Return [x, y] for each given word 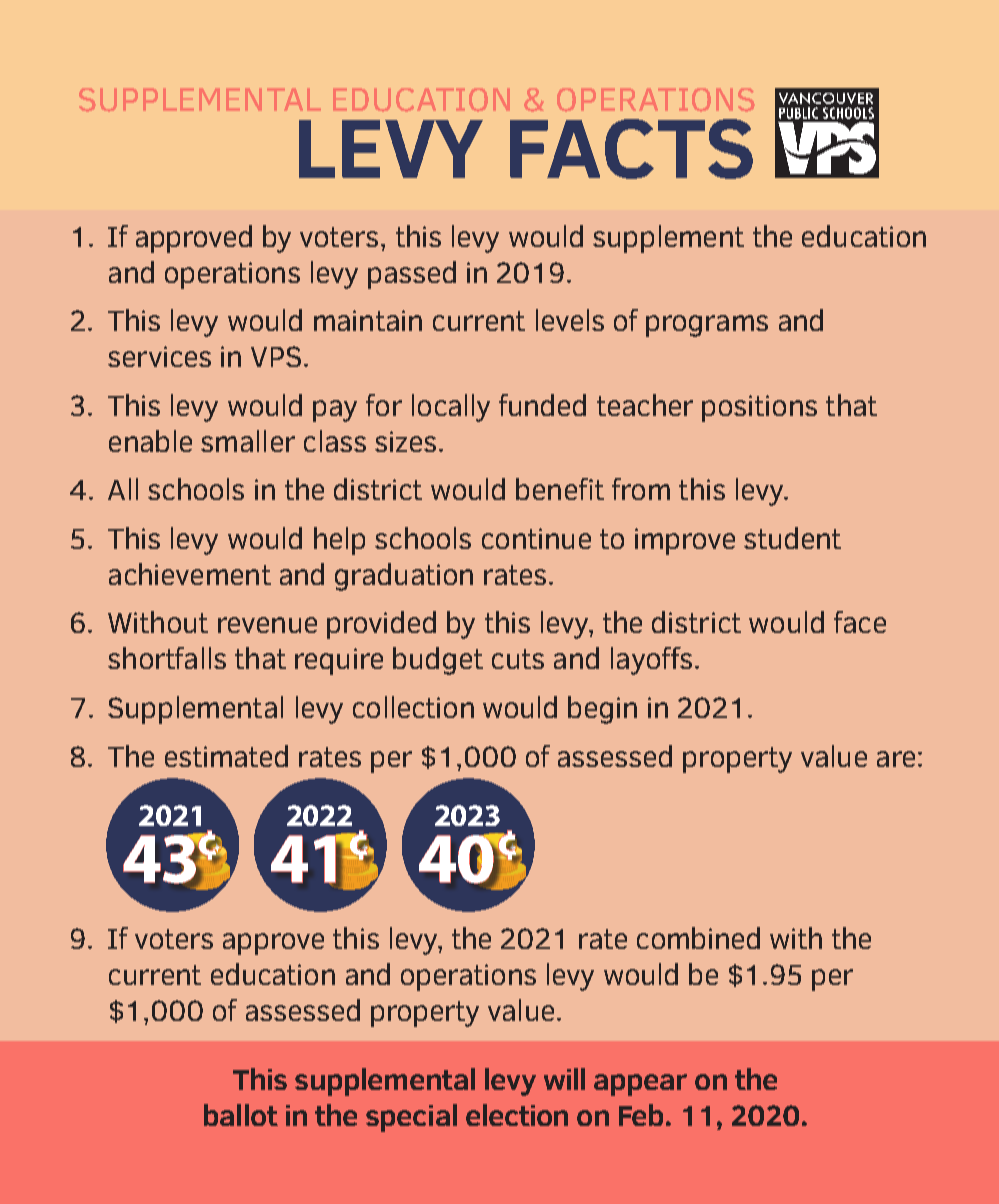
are [896, 759]
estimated [226, 756]
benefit [560, 489]
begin [602, 710]
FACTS [631, 149]
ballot [241, 1115]
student [792, 538]
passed [412, 275]
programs [707, 326]
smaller [248, 441]
